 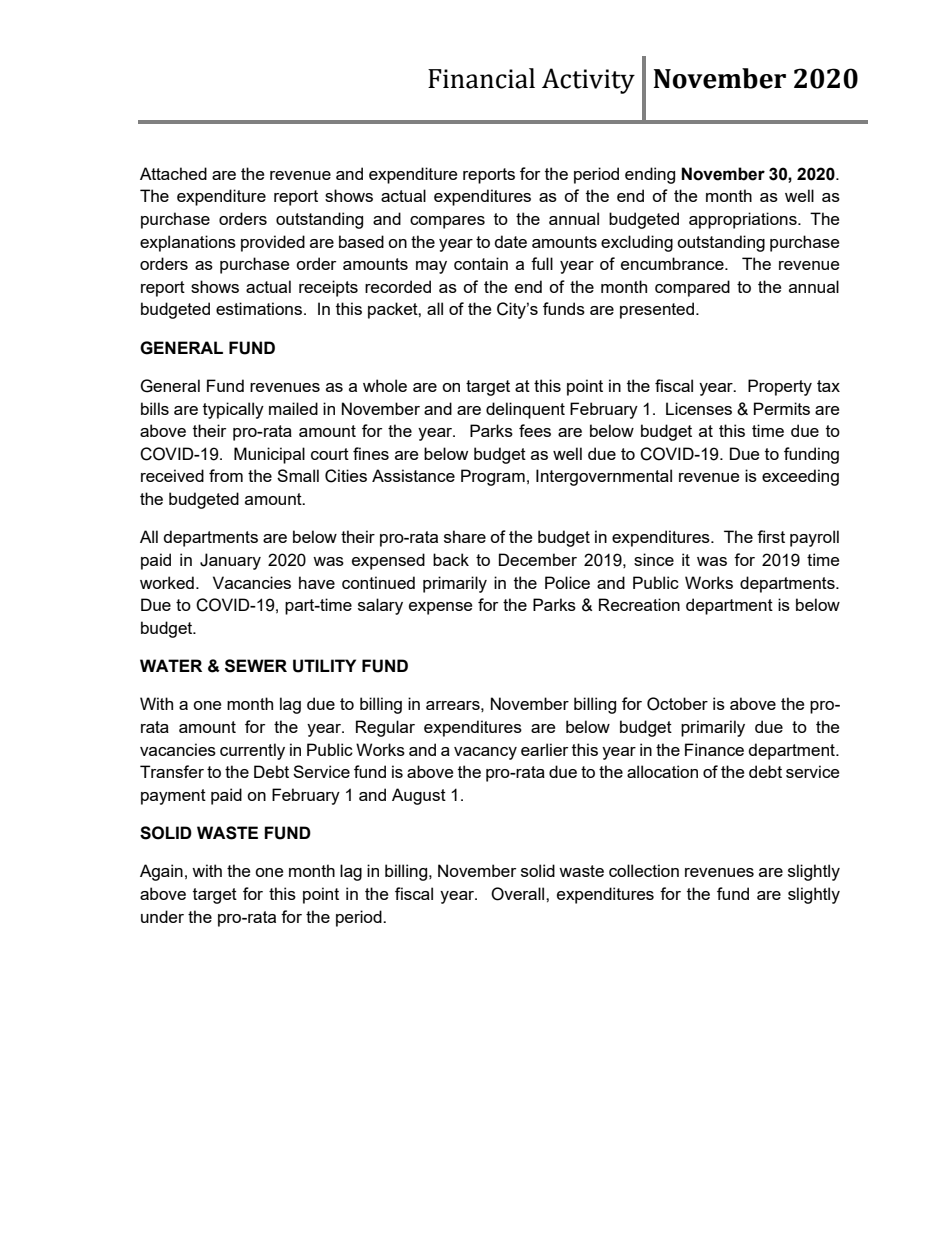 What do you see at coordinates (519, 894) in the screenshot?
I see `Overall` at bounding box center [519, 894].
